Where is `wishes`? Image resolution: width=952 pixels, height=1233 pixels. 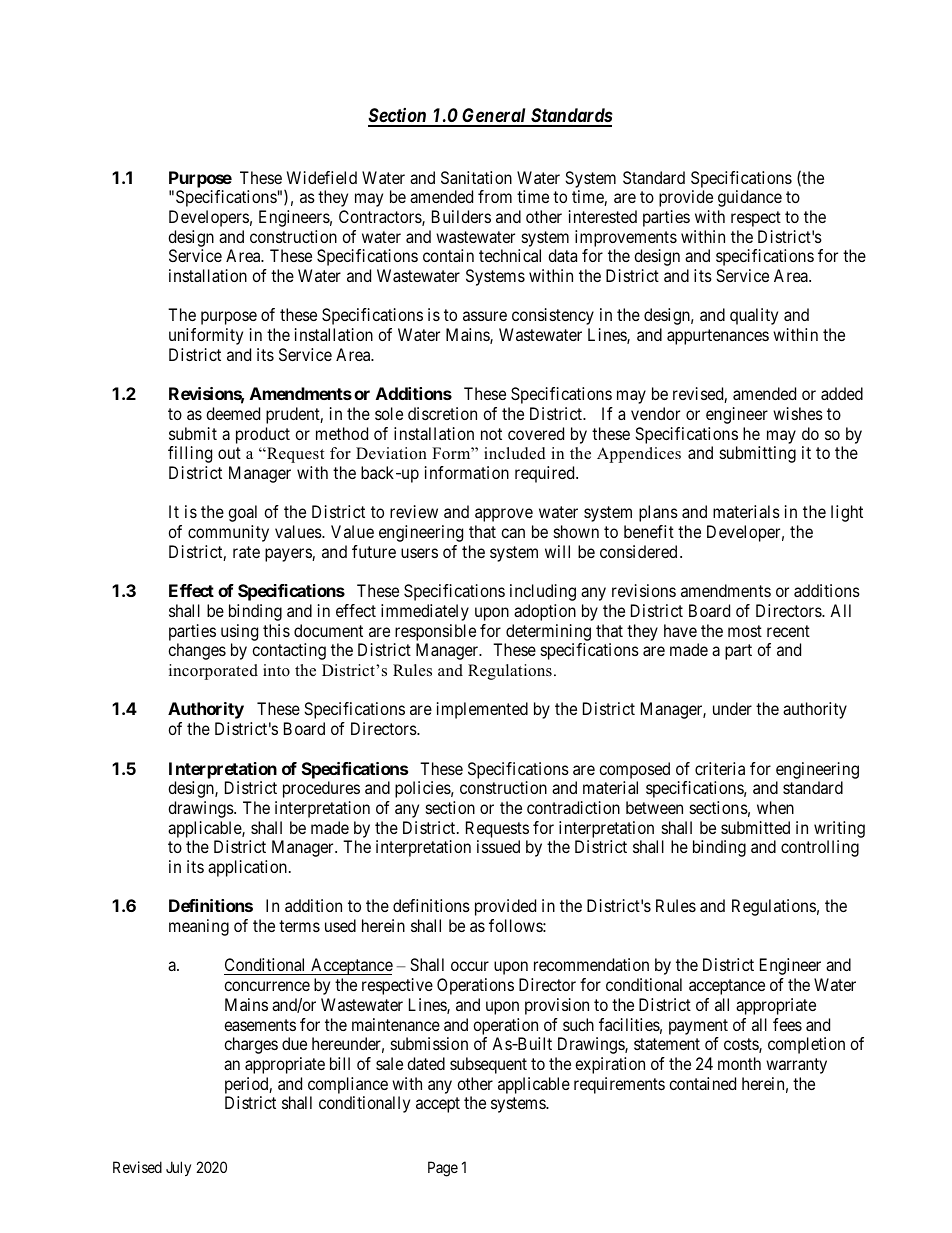
wishes is located at coordinates (798, 413).
